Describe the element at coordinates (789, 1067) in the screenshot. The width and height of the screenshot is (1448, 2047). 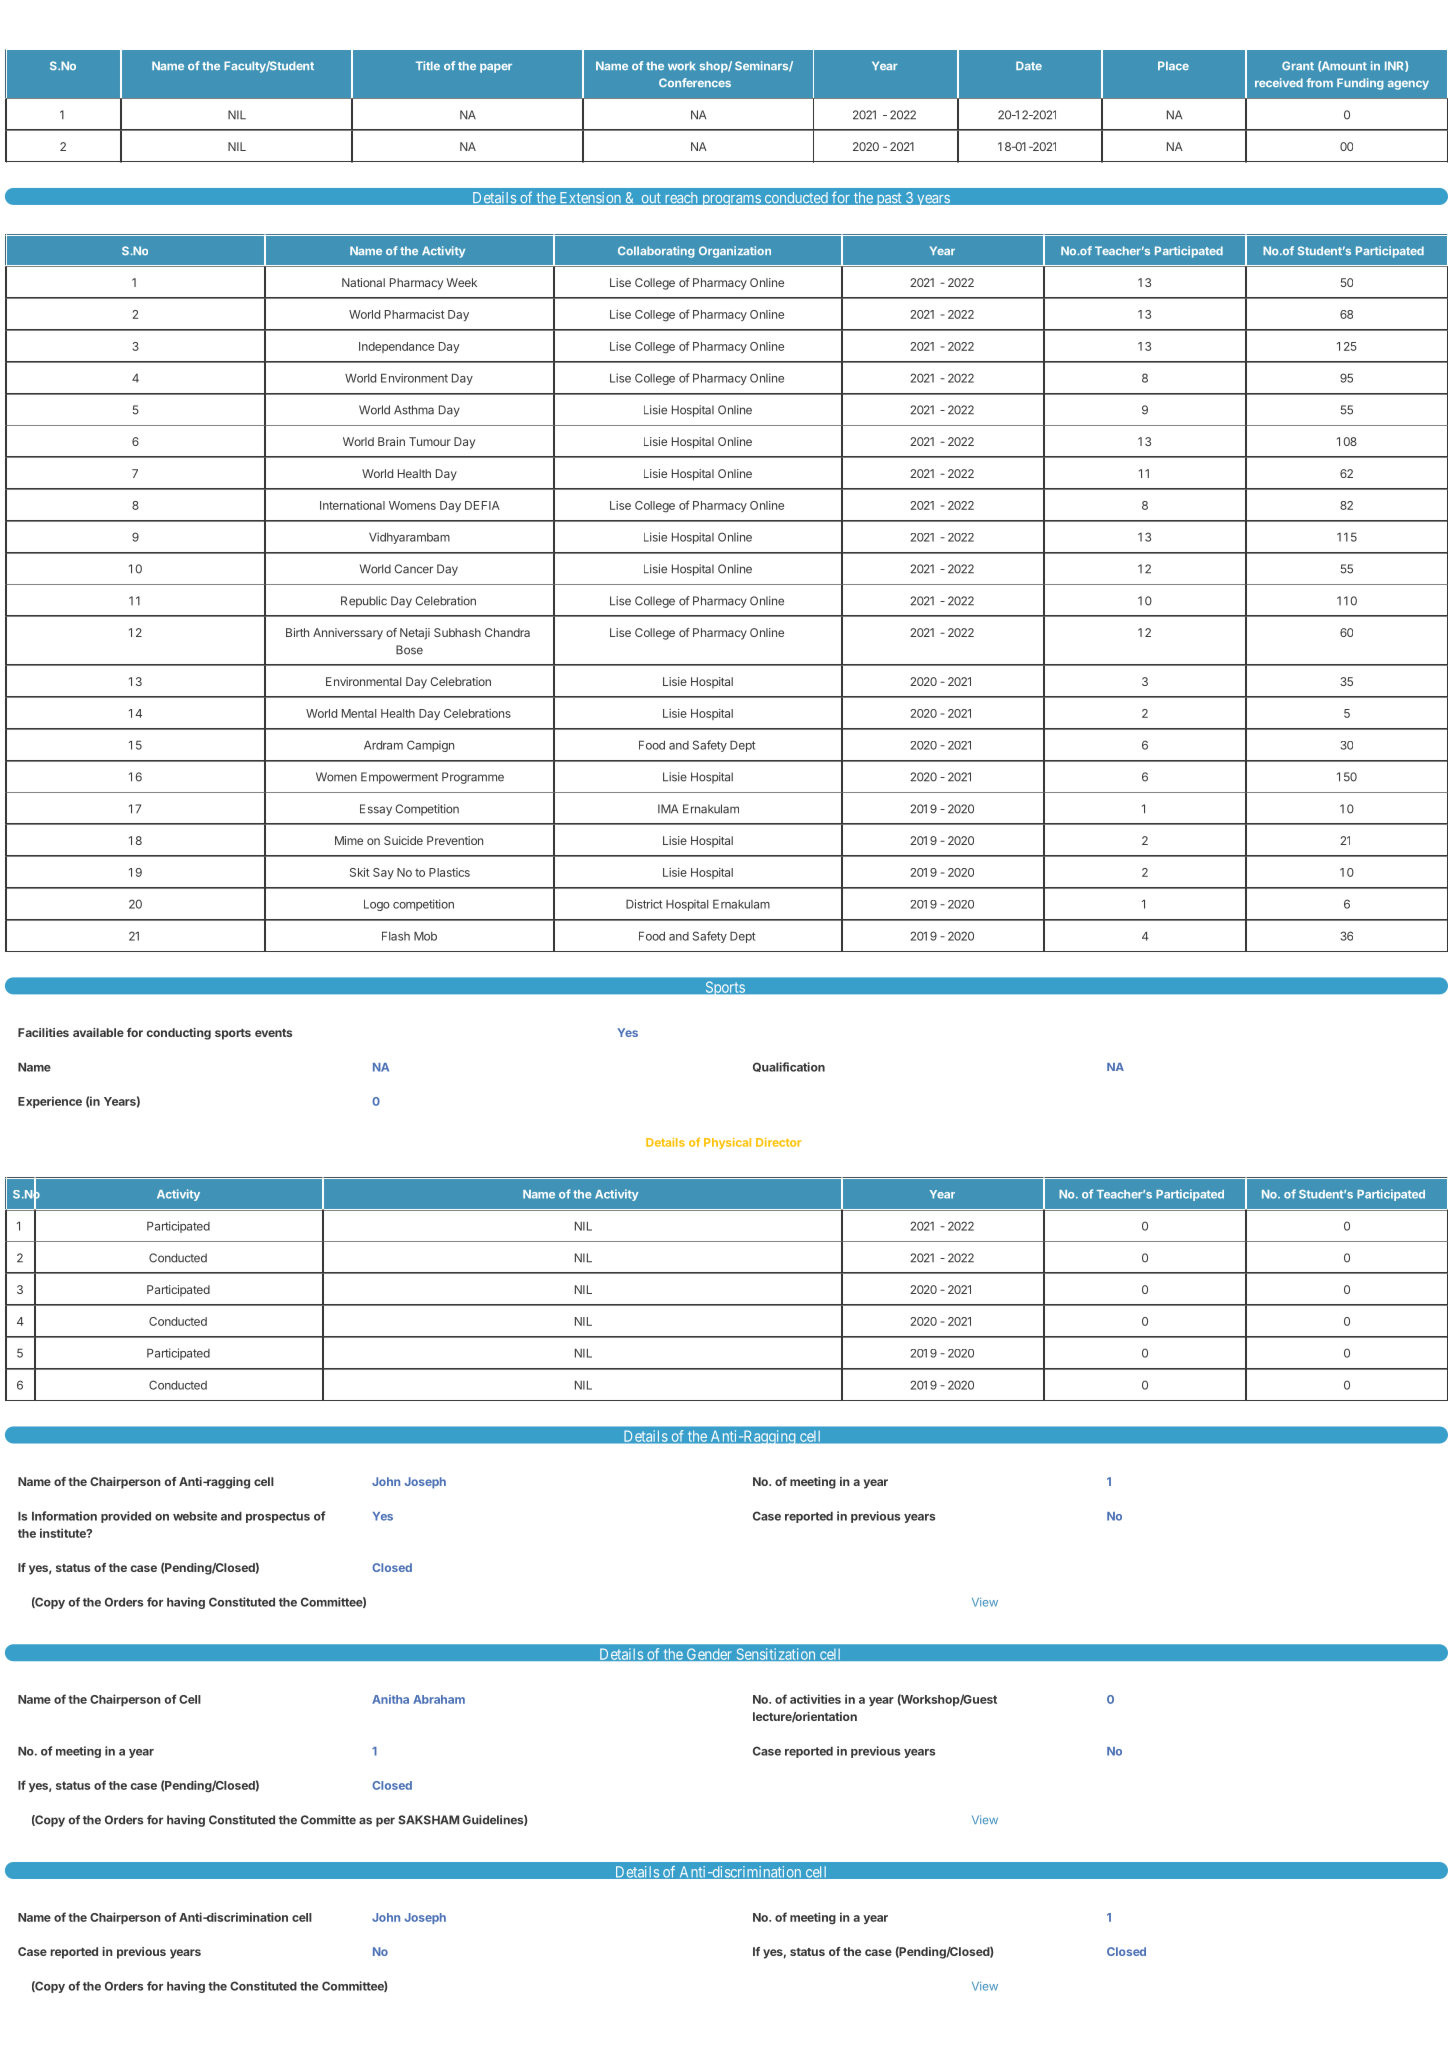
I see `Qualification` at that location.
